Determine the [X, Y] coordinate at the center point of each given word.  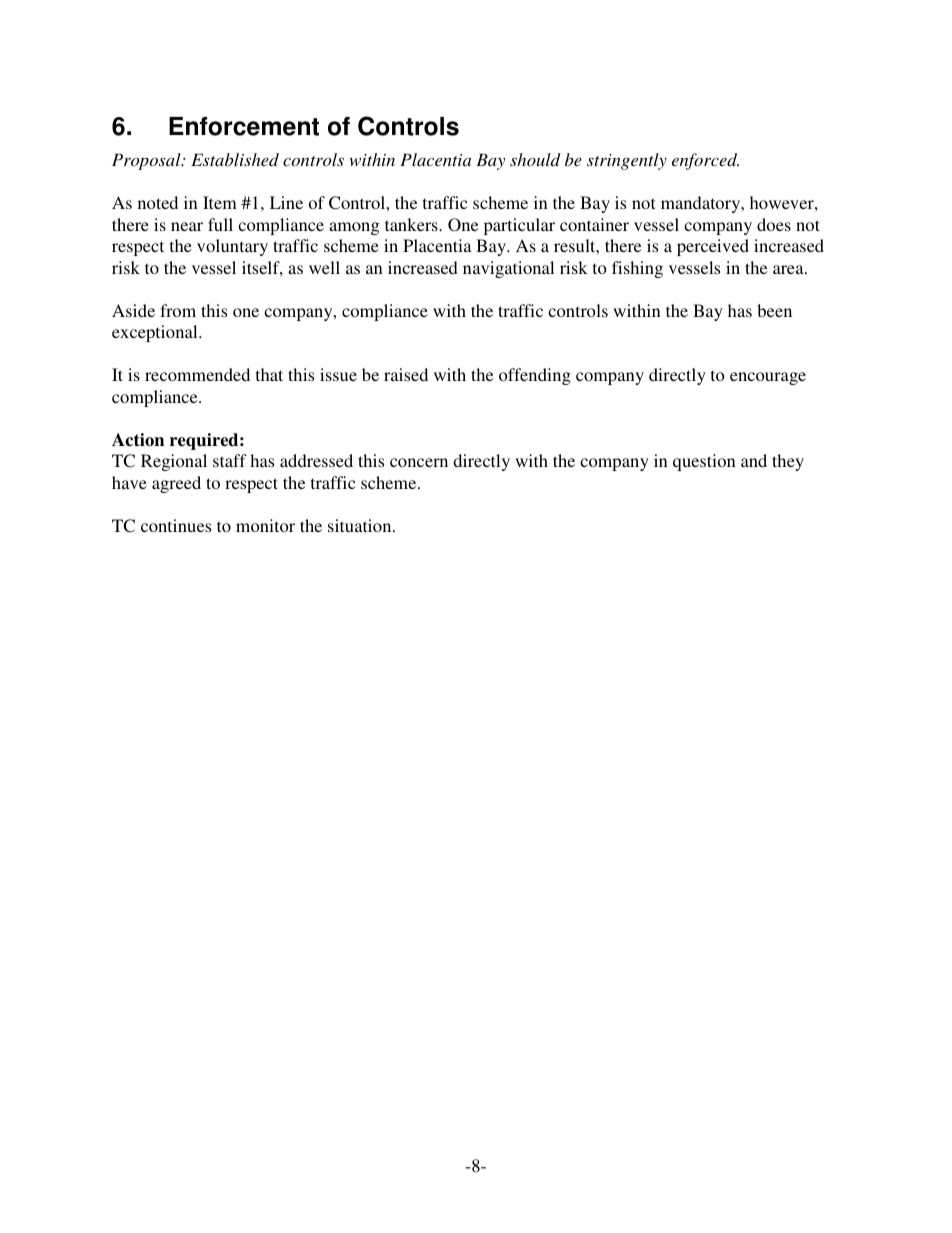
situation [361, 525]
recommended [197, 374]
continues [176, 525]
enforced [705, 161]
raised [406, 374]
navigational [508, 269]
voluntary [232, 247]
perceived [713, 247]
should [535, 159]
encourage [768, 378]
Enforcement [244, 126]
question [704, 462]
